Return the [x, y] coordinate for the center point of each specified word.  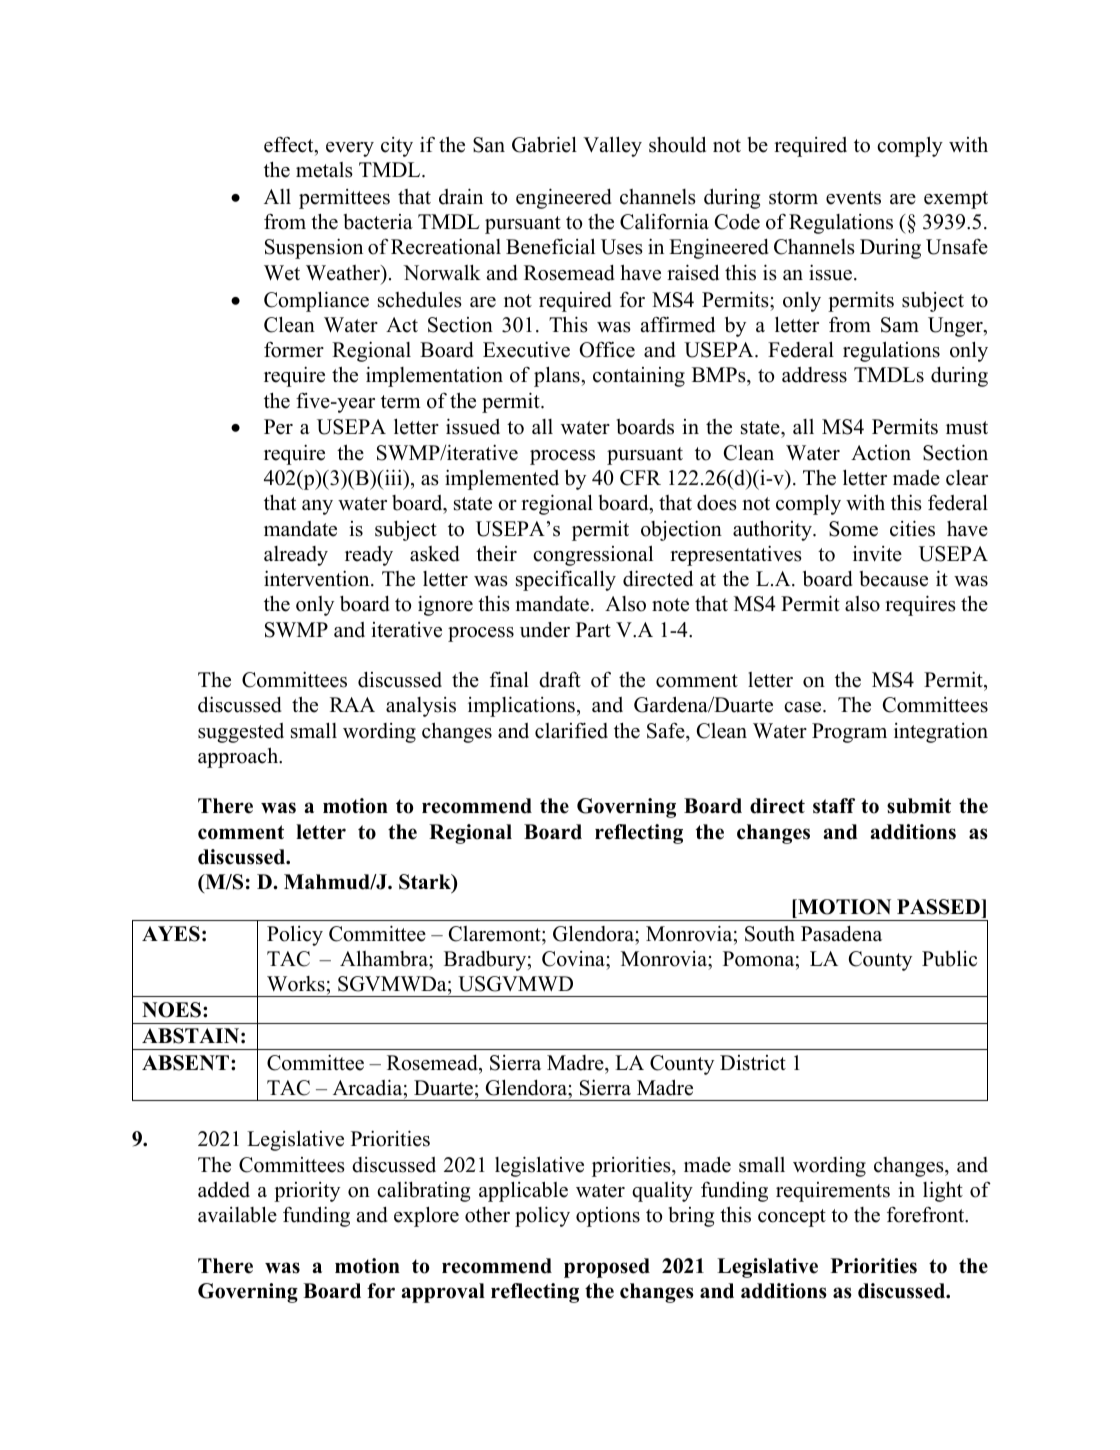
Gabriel [544, 144]
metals [324, 170]
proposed [607, 1268]
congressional [593, 555]
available [237, 1214]
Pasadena [841, 934]
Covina [574, 959]
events [853, 198]
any [317, 507]
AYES [171, 934]
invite [877, 554]
